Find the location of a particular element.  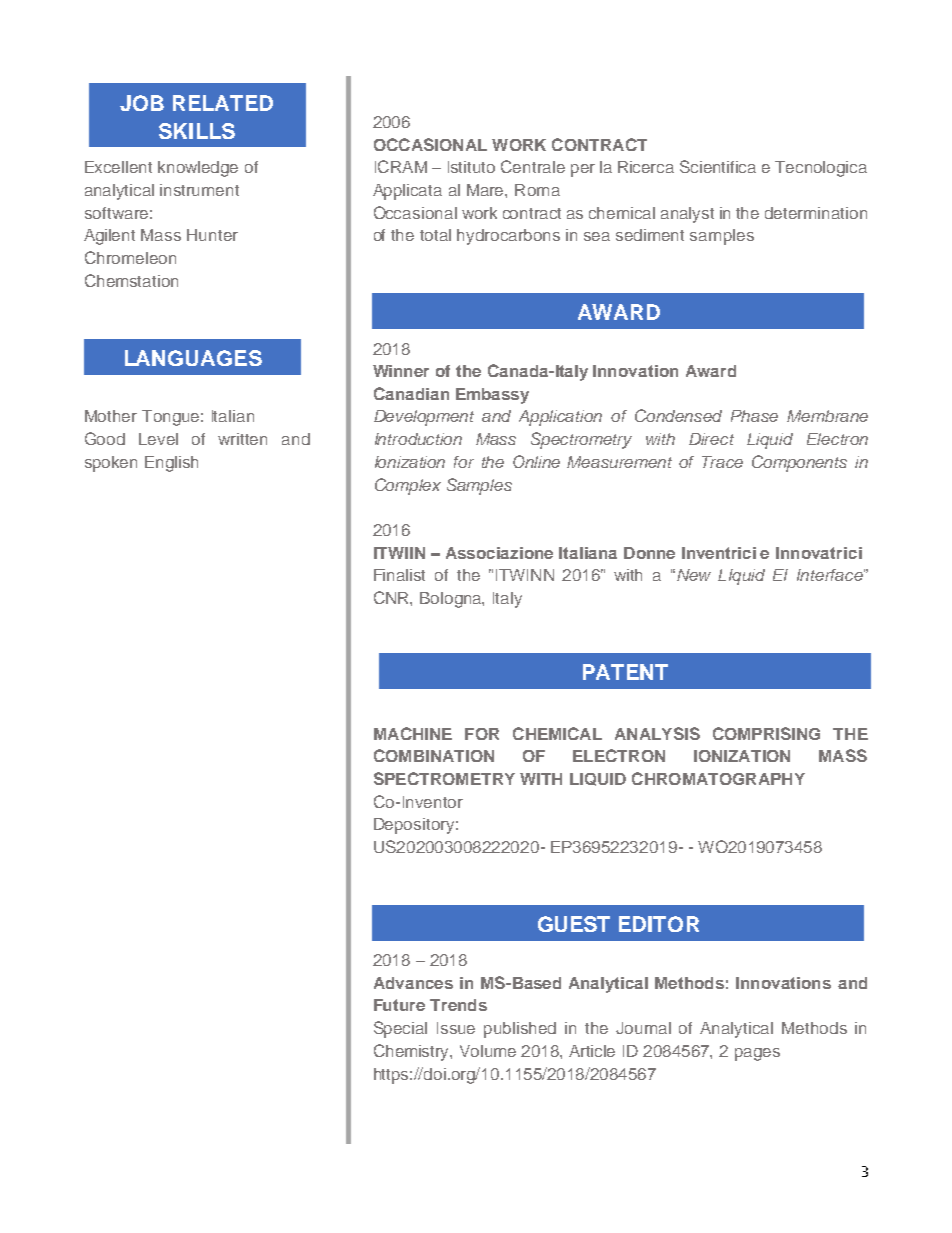

analyst is located at coordinates (687, 215).
